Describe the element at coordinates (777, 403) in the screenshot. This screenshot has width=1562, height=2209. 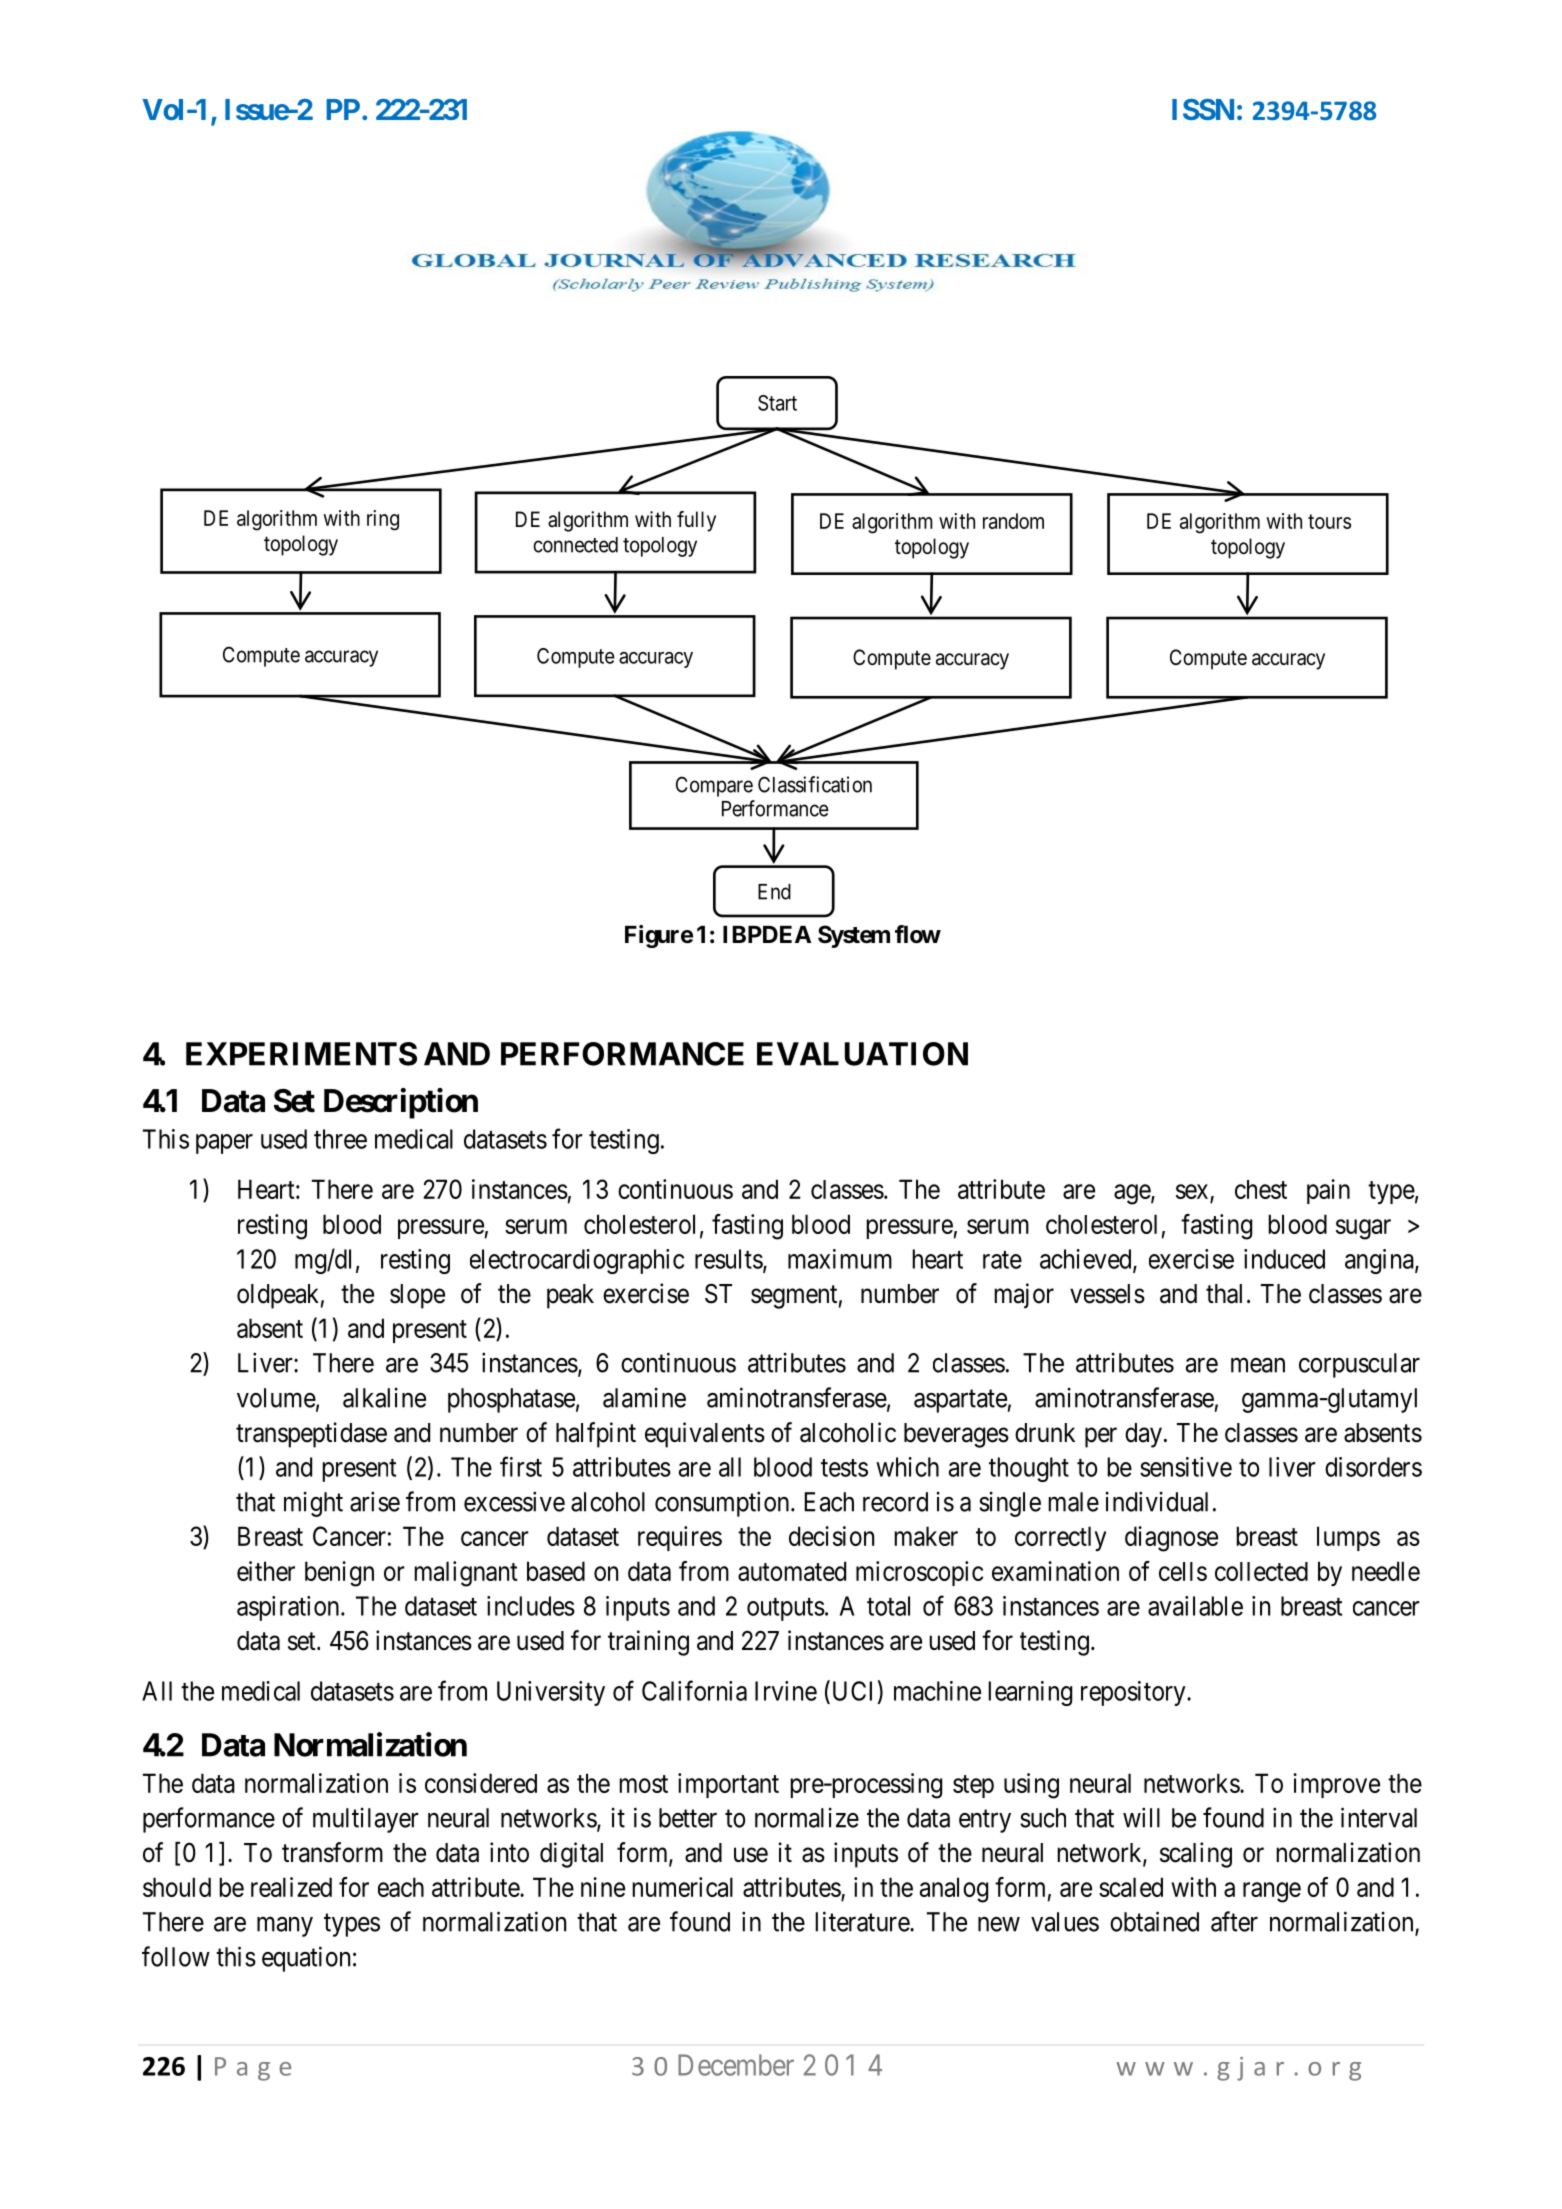
I see `Start` at that location.
